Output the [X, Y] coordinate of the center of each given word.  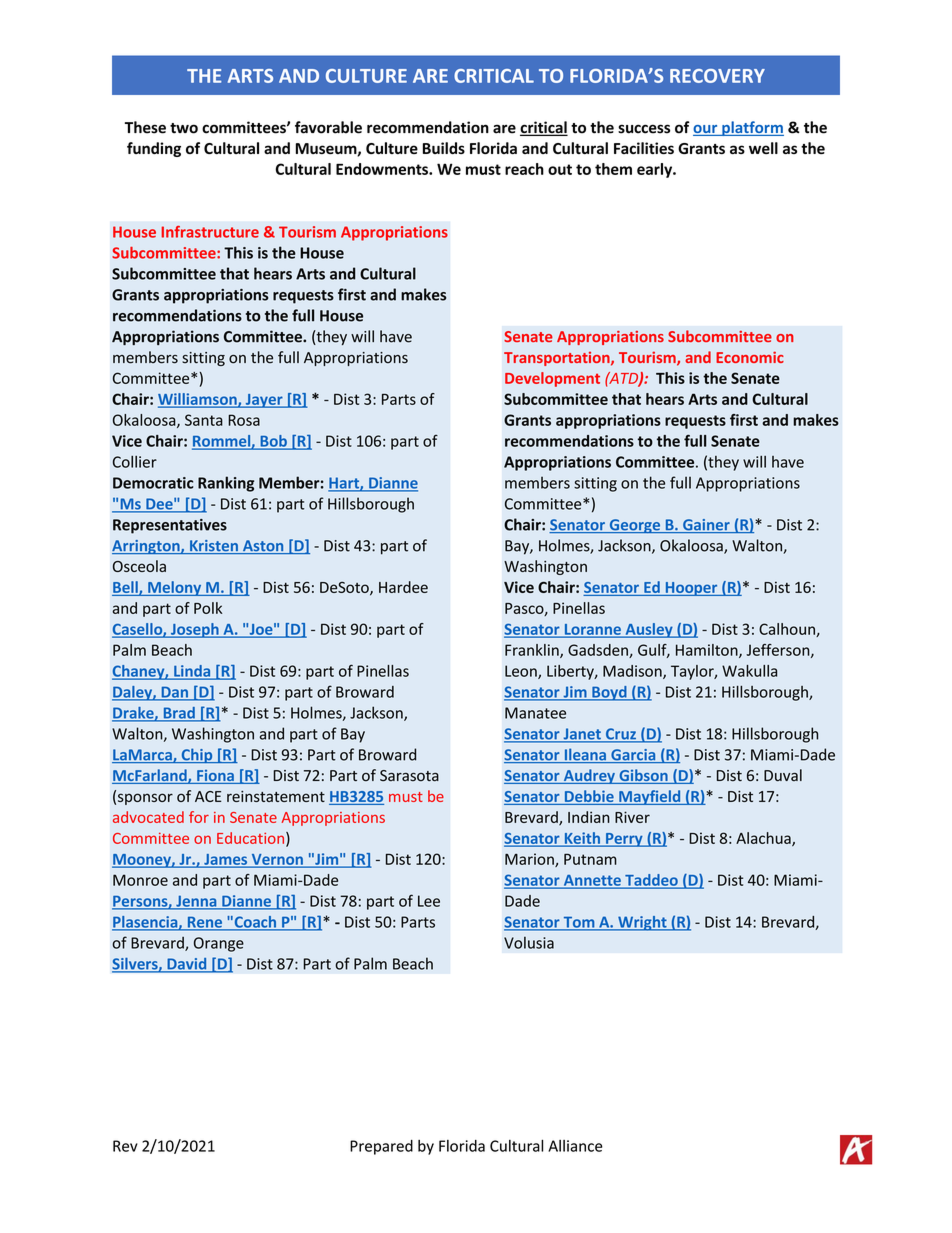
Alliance [575, 1146]
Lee [429, 901]
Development [552, 379]
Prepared [381, 1147]
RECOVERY [717, 76]
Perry [624, 840]
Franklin [533, 651]
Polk [208, 608]
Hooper [691, 589]
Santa [204, 420]
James [226, 860]
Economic [750, 357]
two [184, 128]
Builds [444, 148]
